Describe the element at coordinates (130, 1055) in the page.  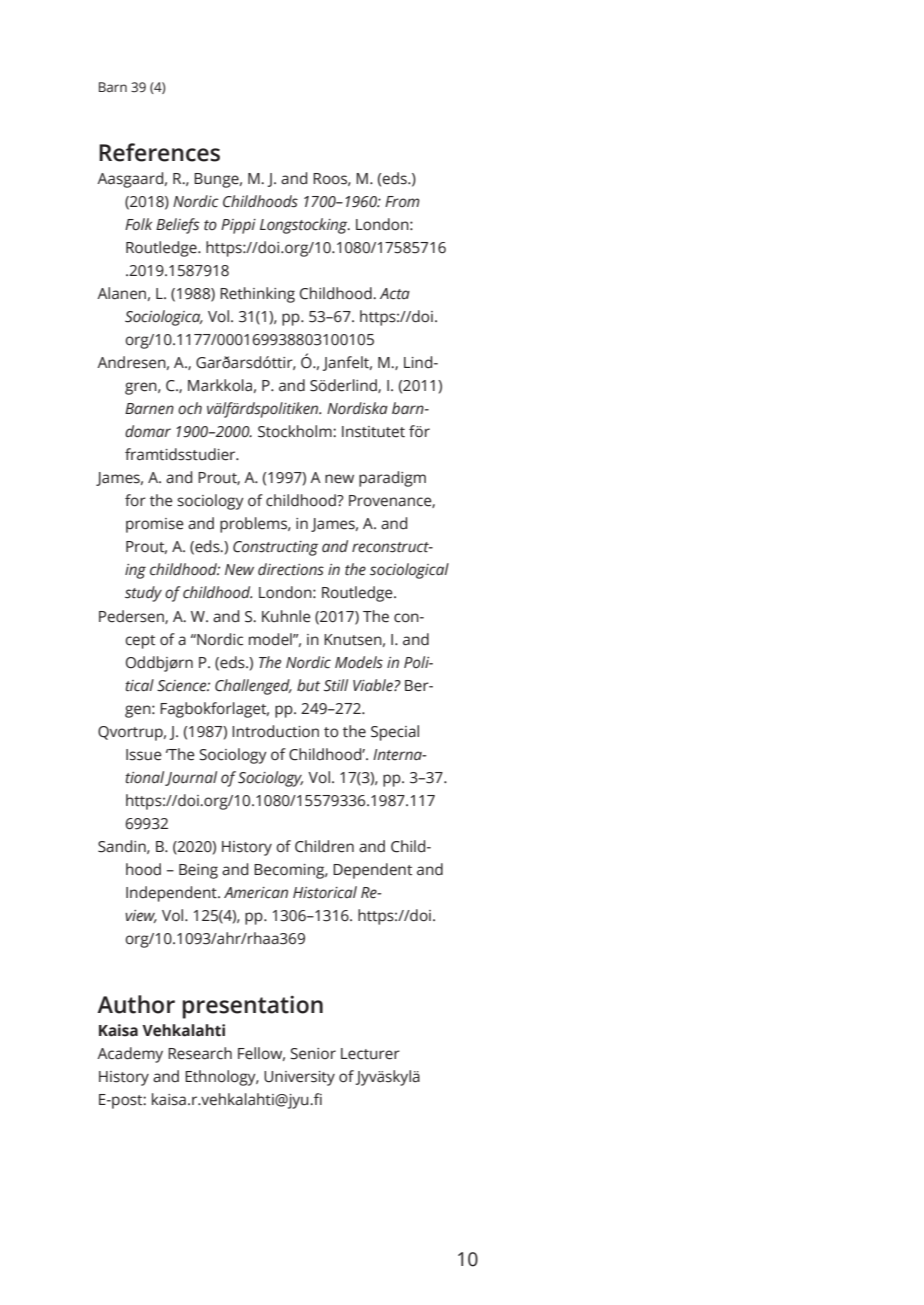
I see `Academy` at that location.
